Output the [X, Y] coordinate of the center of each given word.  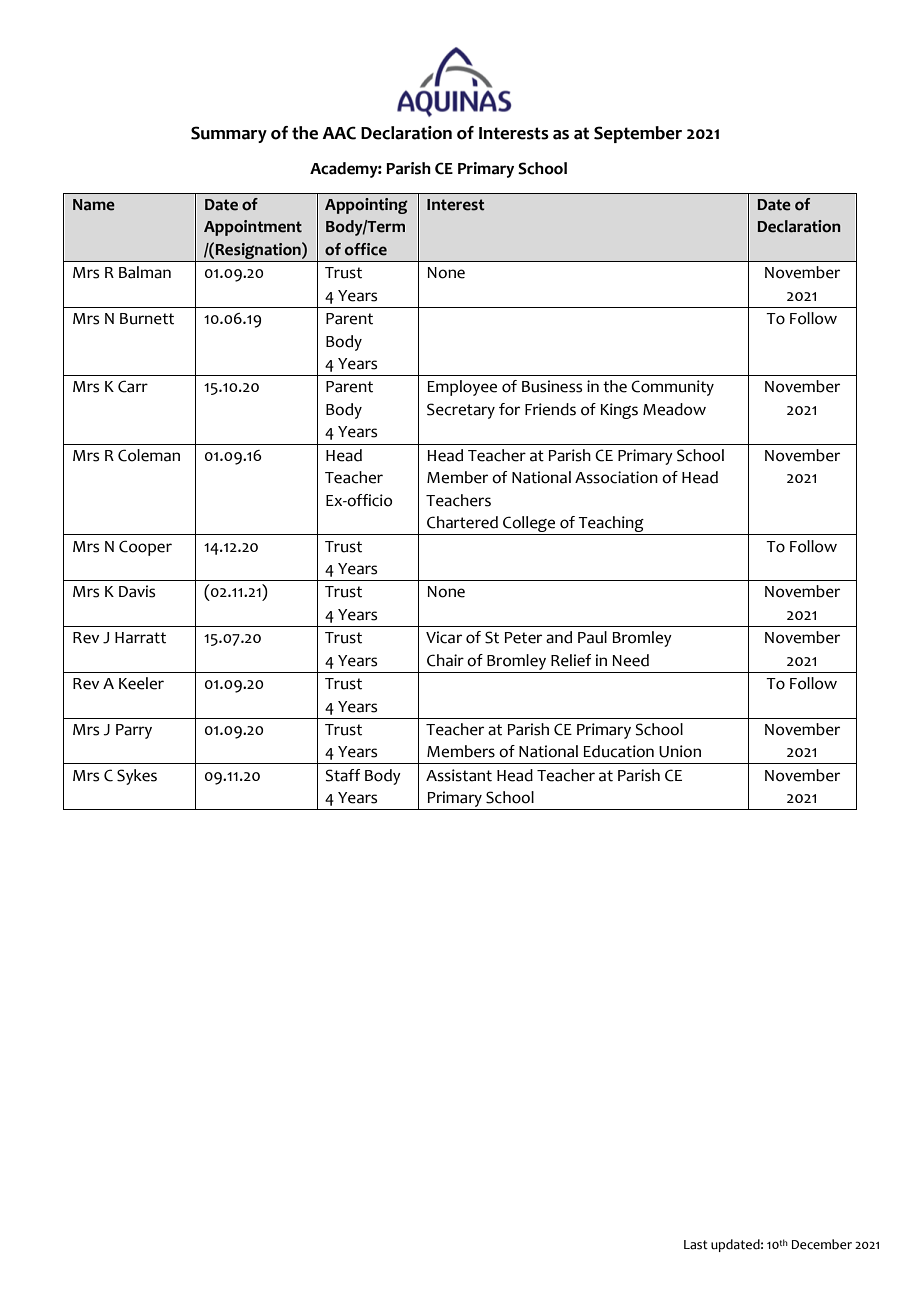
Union [680, 751]
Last [696, 1245]
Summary [229, 134]
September [638, 134]
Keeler [141, 683]
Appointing [366, 206]
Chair [445, 660]
